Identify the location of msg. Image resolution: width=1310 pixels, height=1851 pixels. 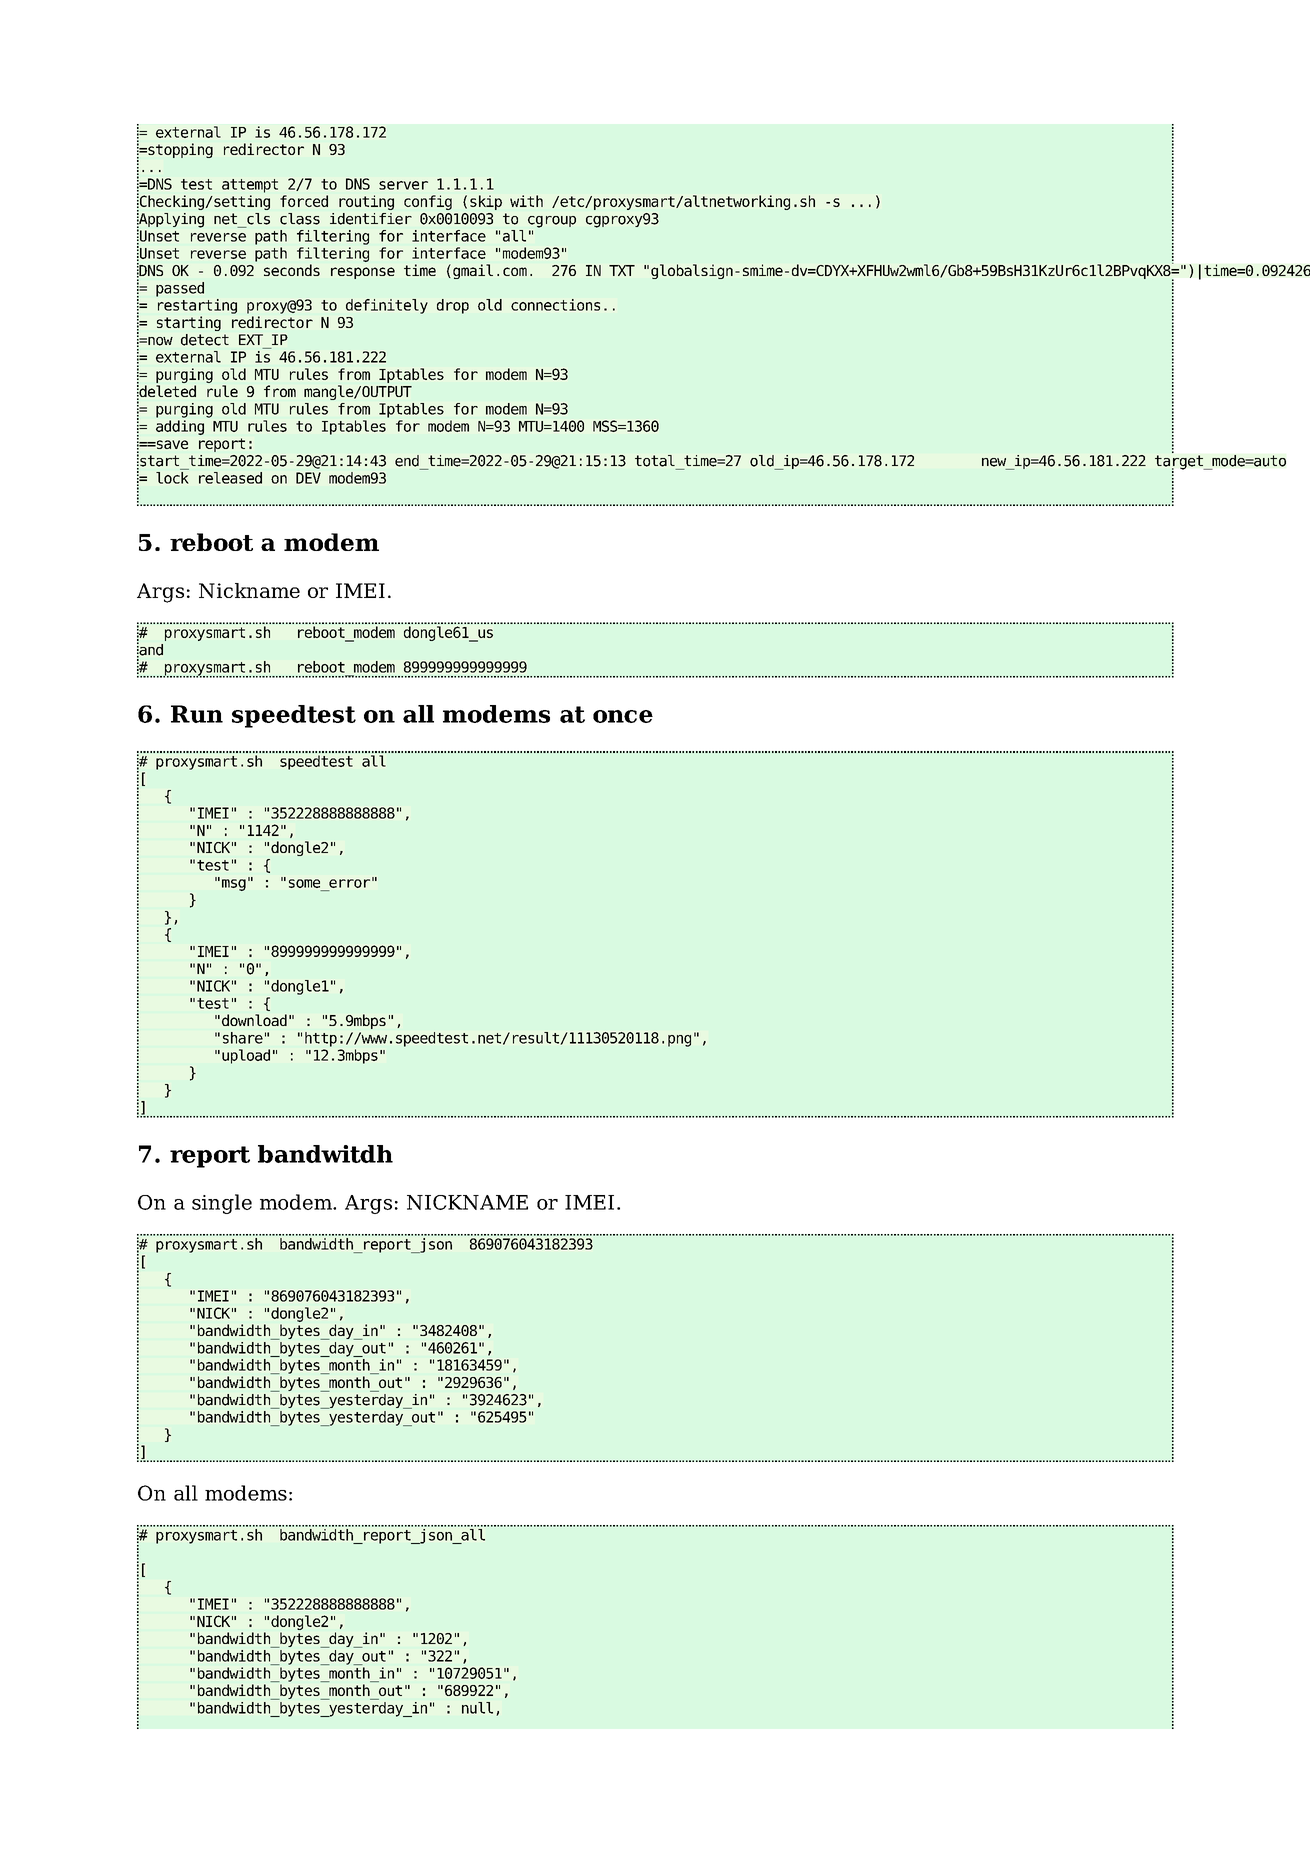
(234, 885).
